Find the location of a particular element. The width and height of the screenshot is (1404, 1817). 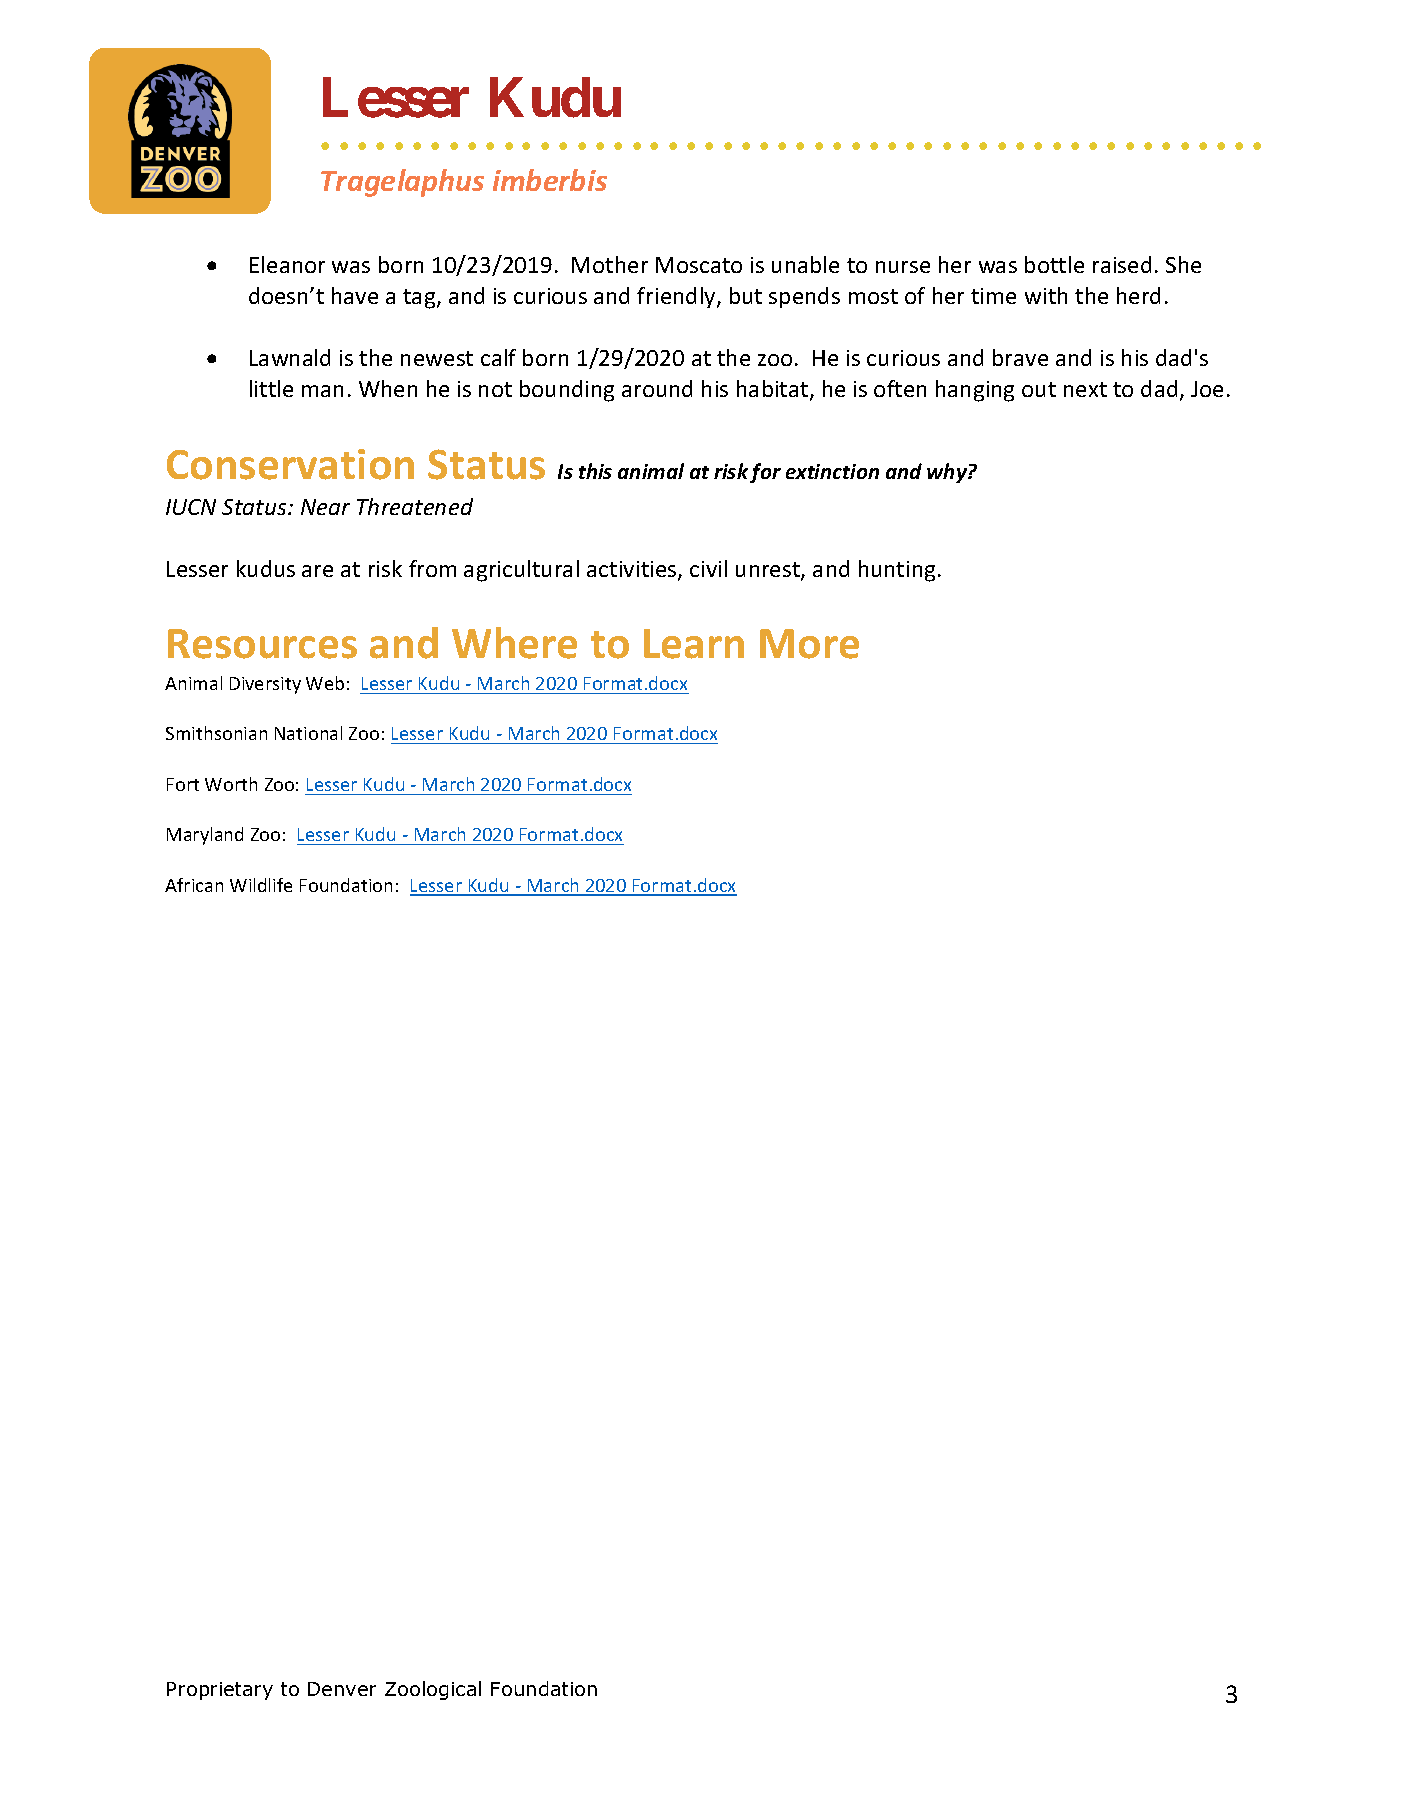

More is located at coordinates (809, 644).
